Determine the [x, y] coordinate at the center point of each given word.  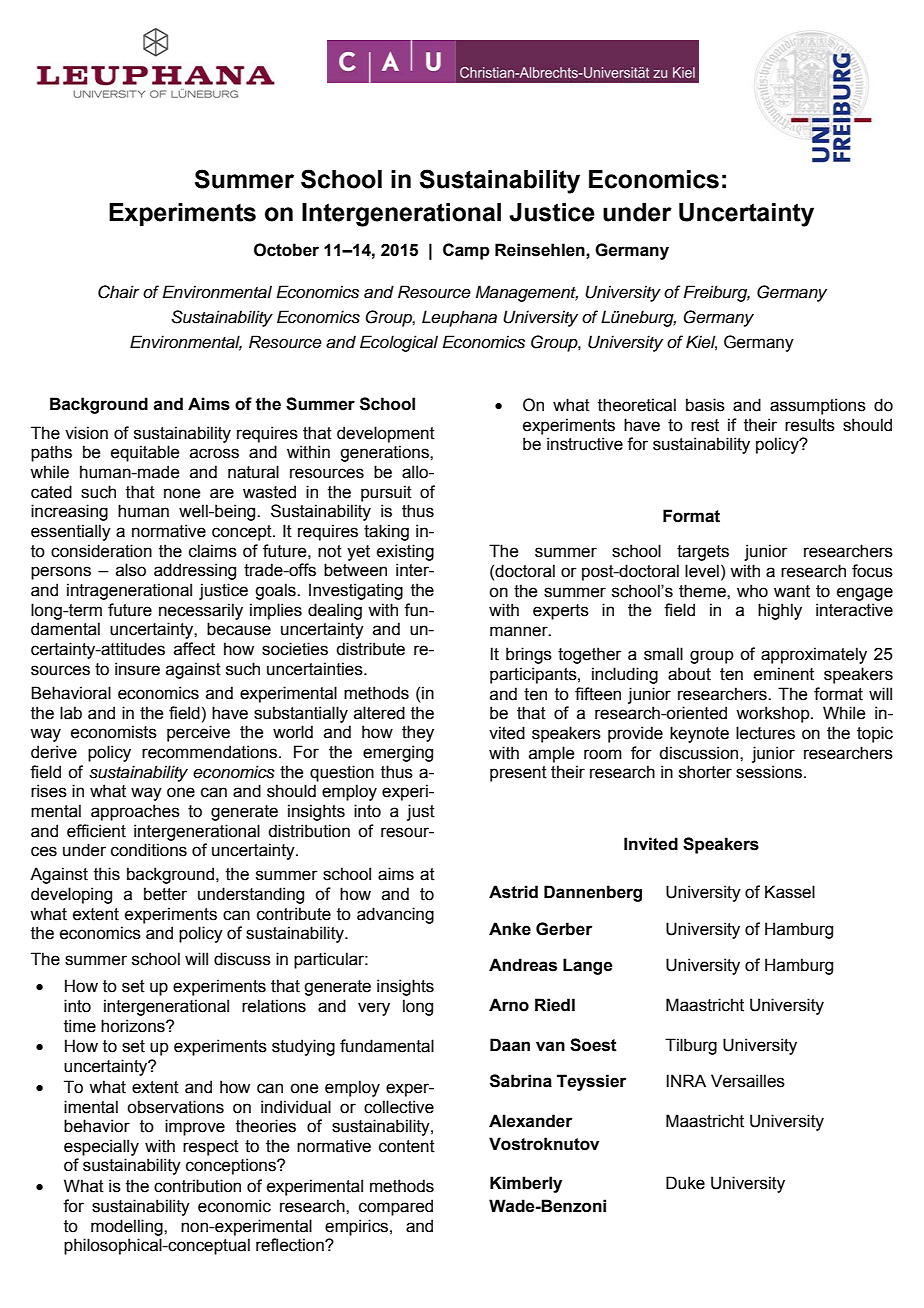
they [418, 733]
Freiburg [716, 293]
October [286, 250]
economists [114, 732]
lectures [765, 733]
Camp [466, 251]
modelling [128, 1227]
